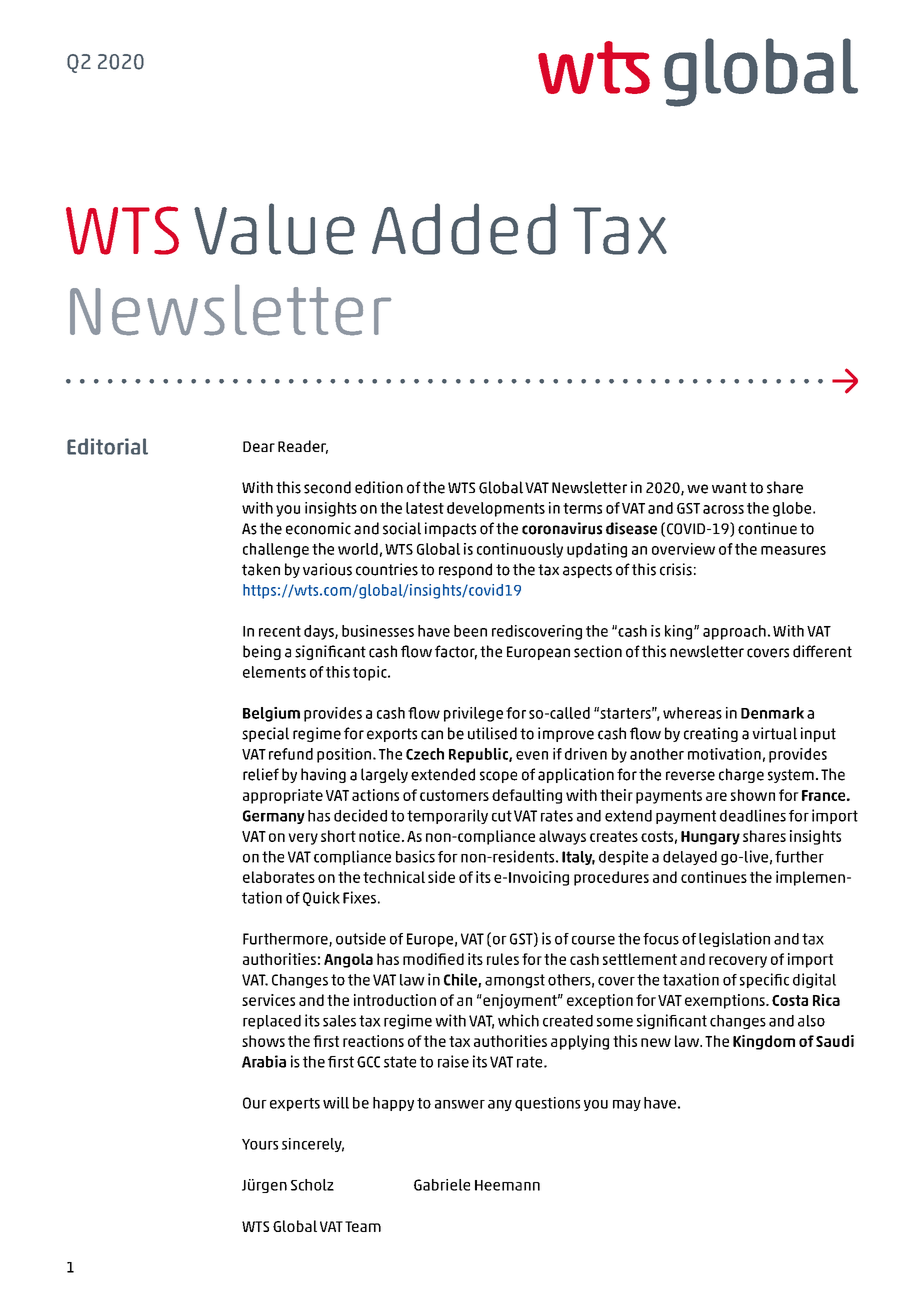 The width and height of the page is (924, 1308). What do you see at coordinates (774, 733) in the page?
I see `virtual` at bounding box center [774, 733].
